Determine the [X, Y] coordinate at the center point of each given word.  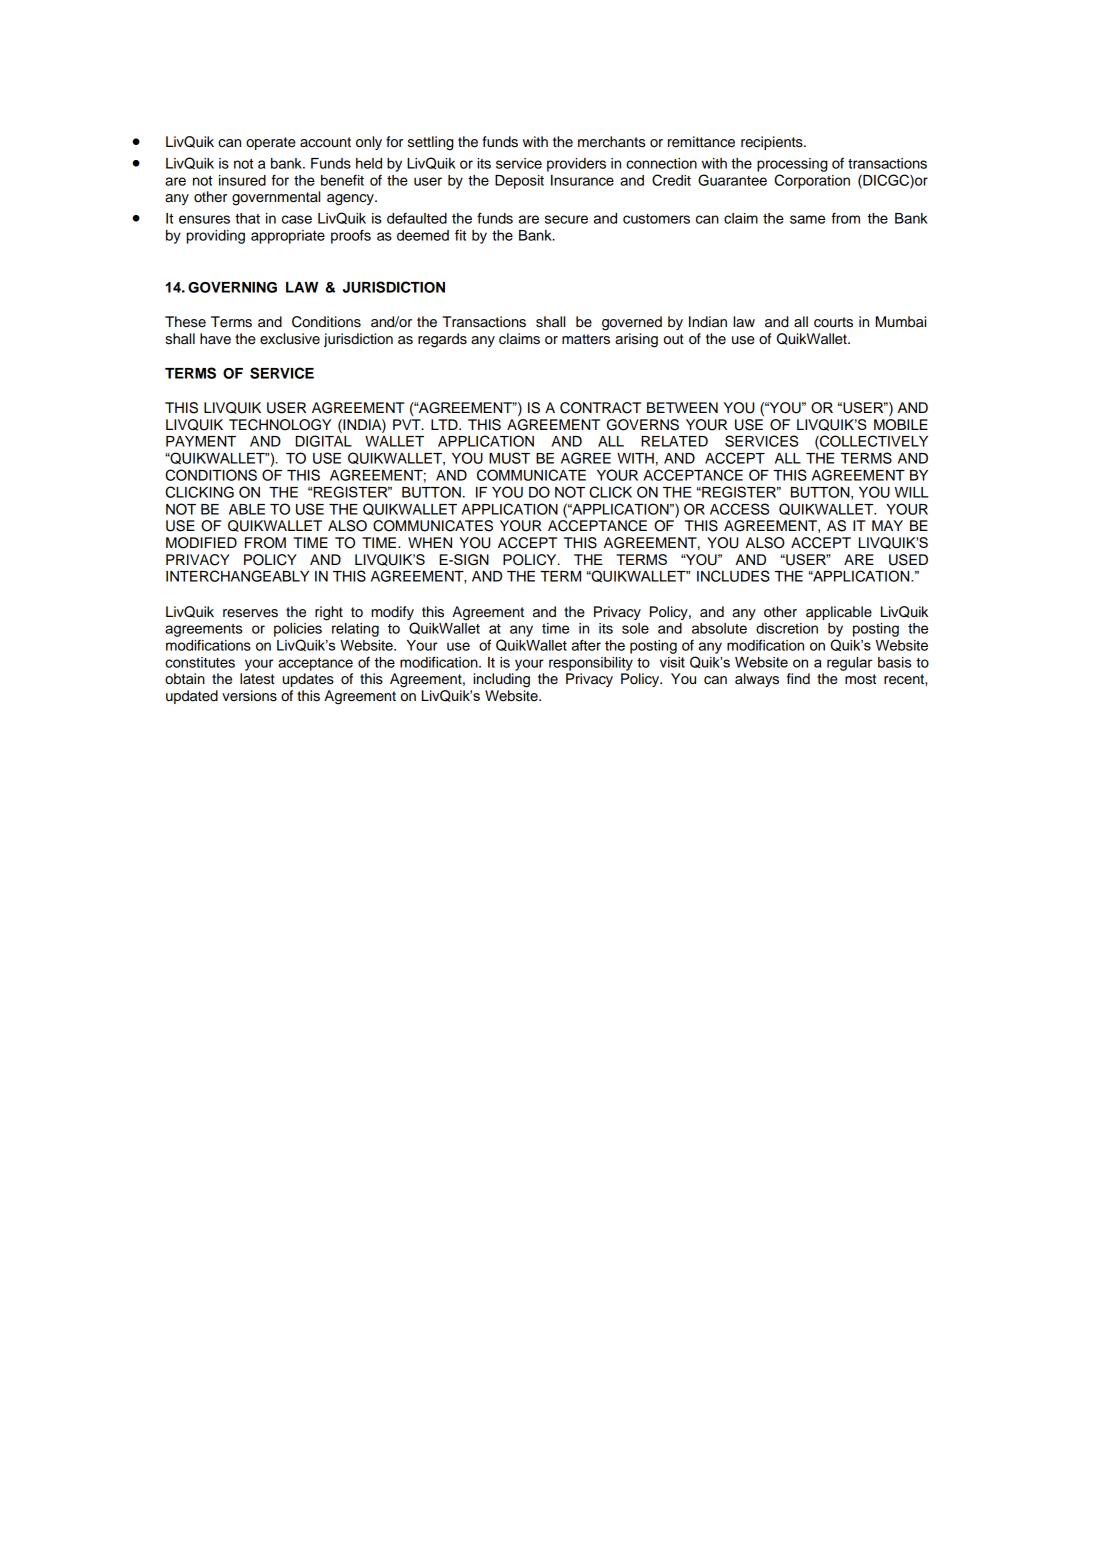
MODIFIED [201, 543]
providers [576, 165]
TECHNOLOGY [280, 425]
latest [257, 679]
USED [908, 560]
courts [833, 322]
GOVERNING [232, 287]
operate [271, 143]
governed [632, 323]
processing [792, 165]
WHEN [430, 542]
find [798, 678]
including [501, 680]
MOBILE [901, 425]
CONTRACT [600, 408]
